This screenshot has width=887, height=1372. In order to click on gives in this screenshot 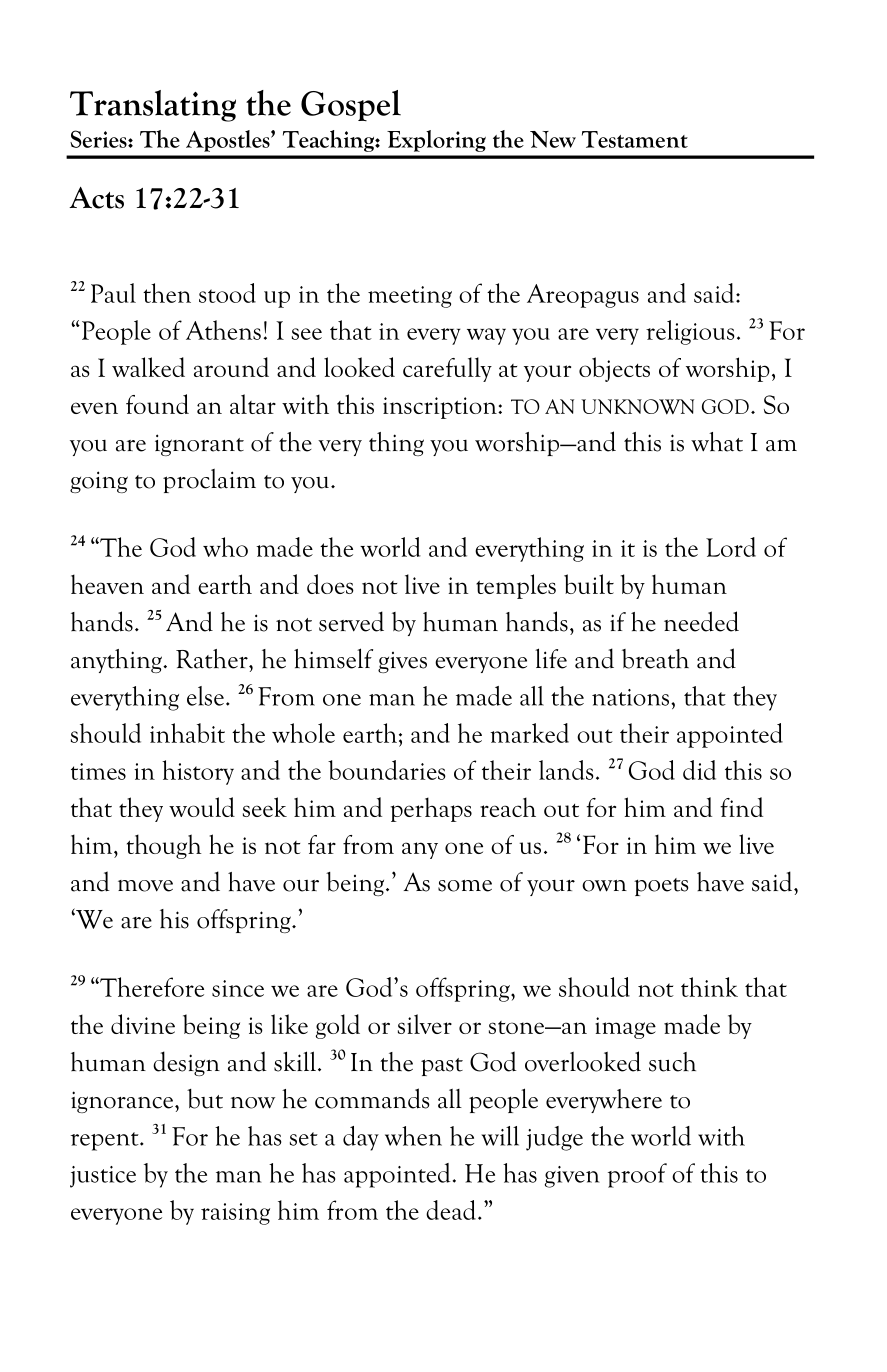, I will do `click(402, 662)`.
